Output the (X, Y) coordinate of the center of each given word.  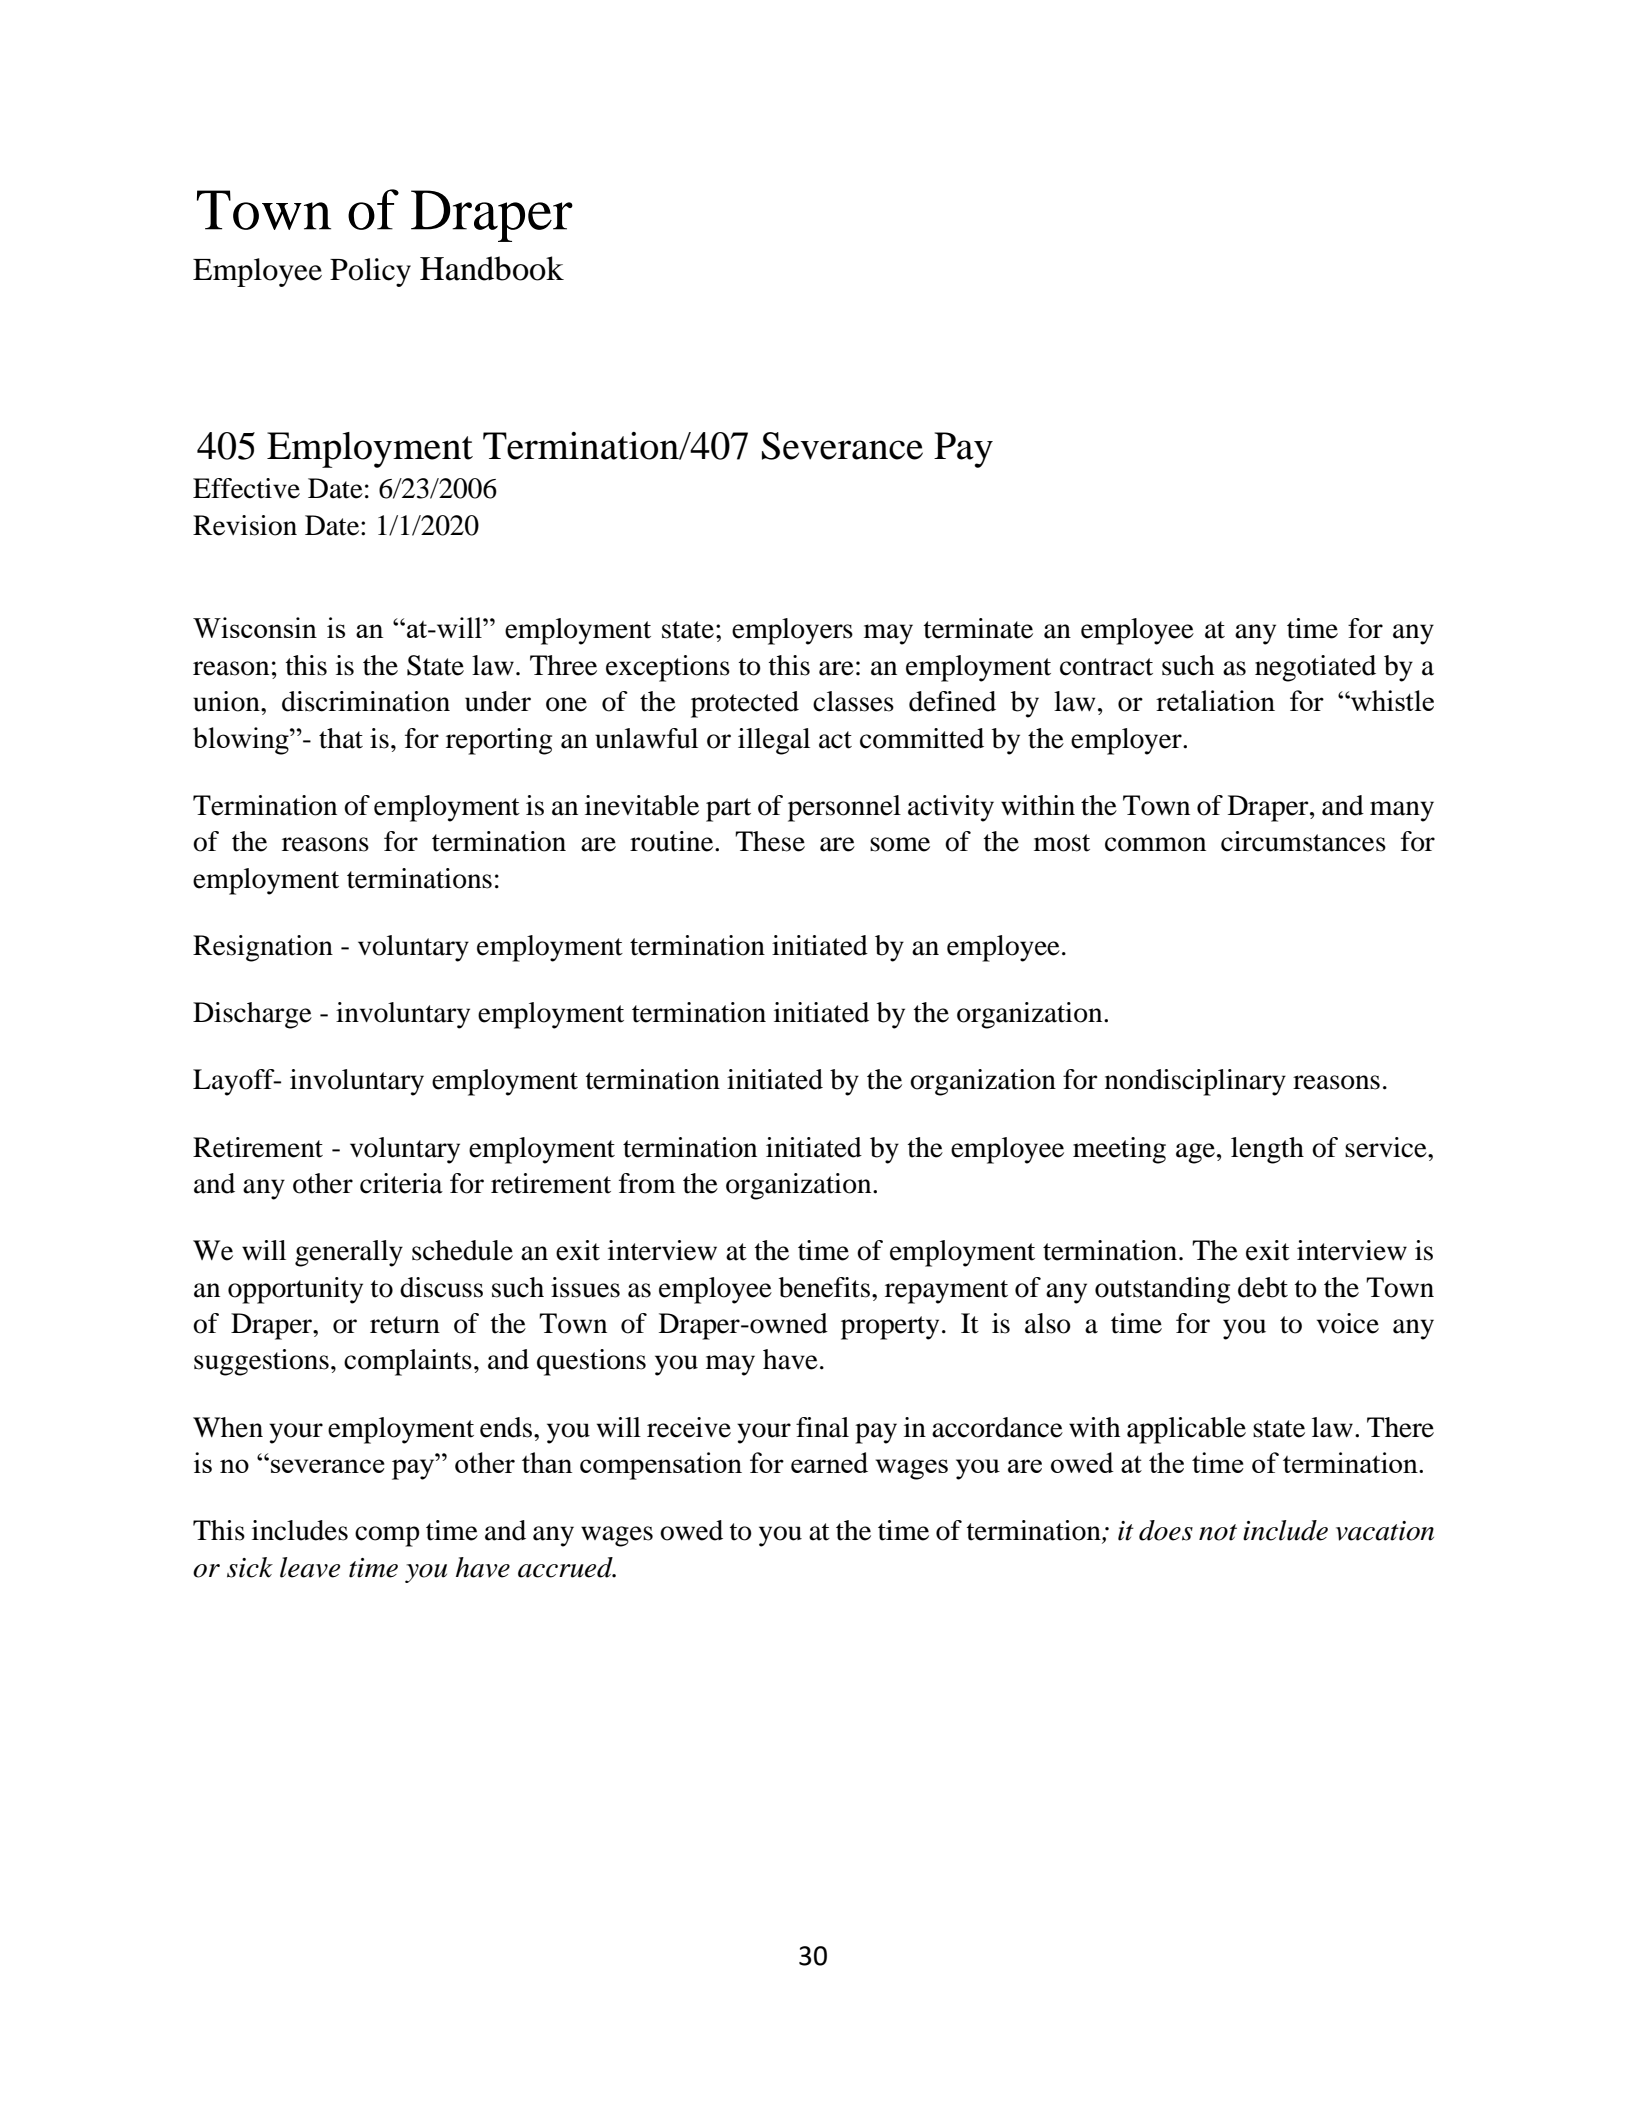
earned (829, 1462)
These (770, 841)
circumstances (1303, 841)
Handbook (492, 268)
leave (310, 1567)
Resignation (263, 948)
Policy (370, 272)
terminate (978, 628)
